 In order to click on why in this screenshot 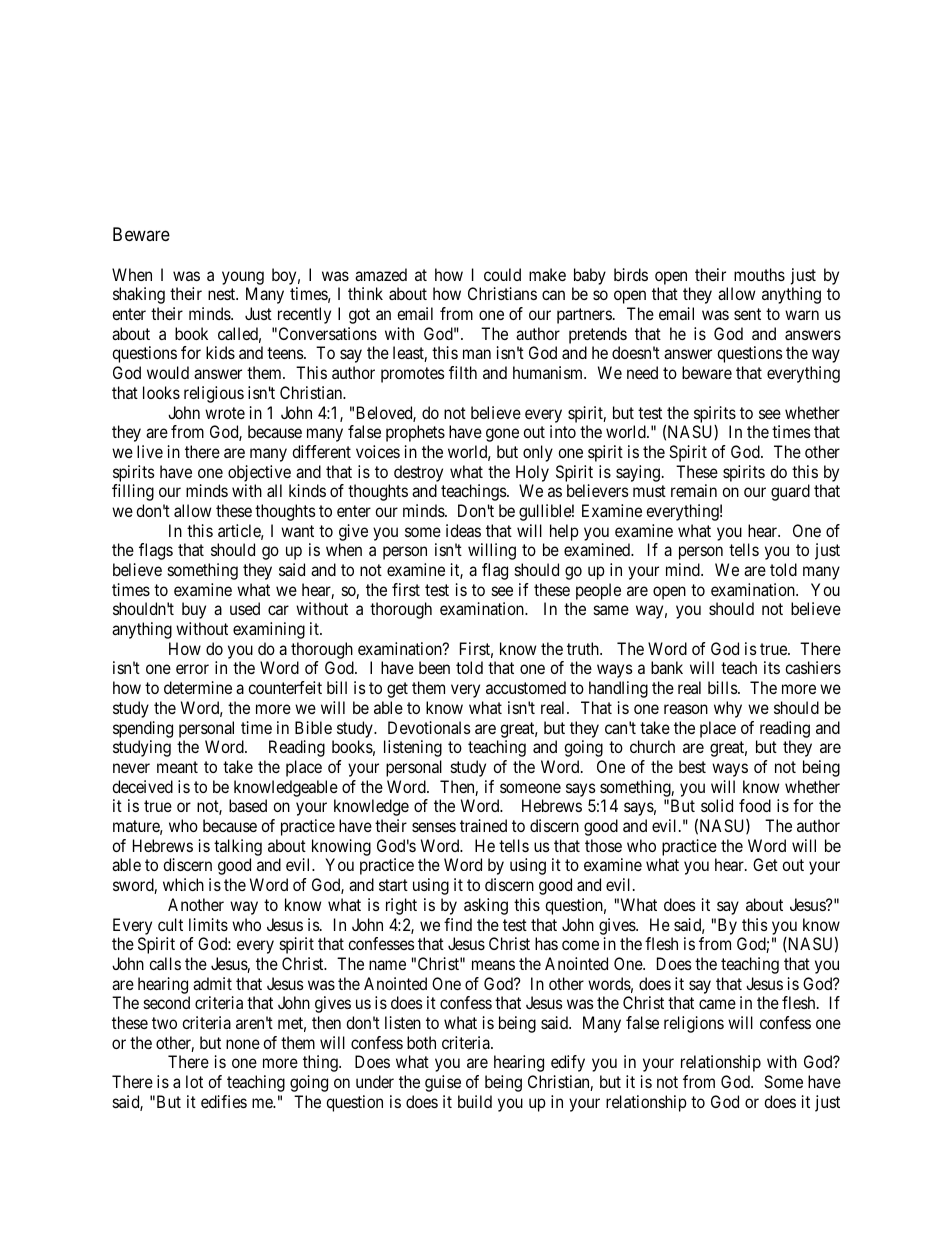, I will do `click(728, 709)`.
